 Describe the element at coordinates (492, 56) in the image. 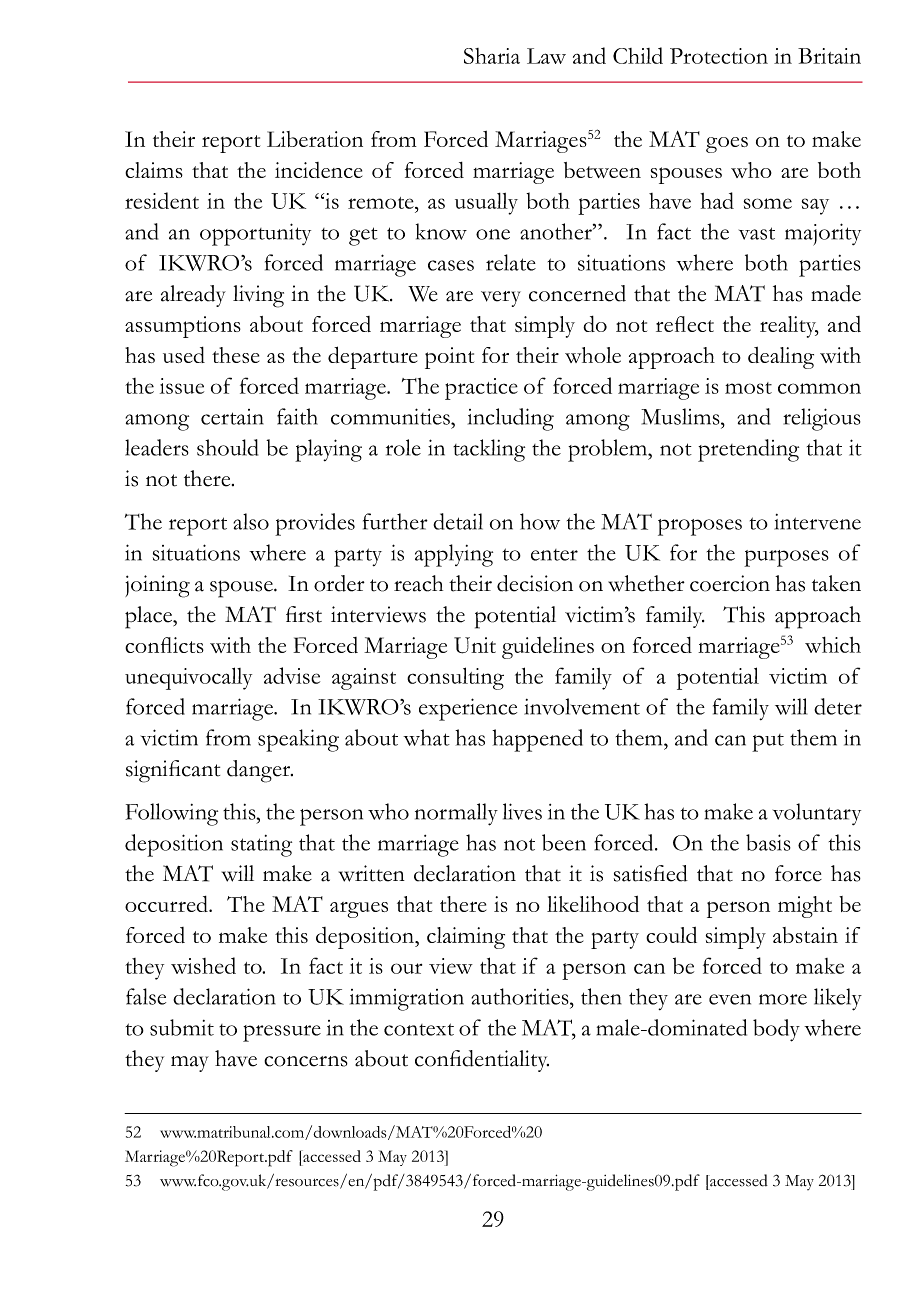

I see `Sharia` at that location.
